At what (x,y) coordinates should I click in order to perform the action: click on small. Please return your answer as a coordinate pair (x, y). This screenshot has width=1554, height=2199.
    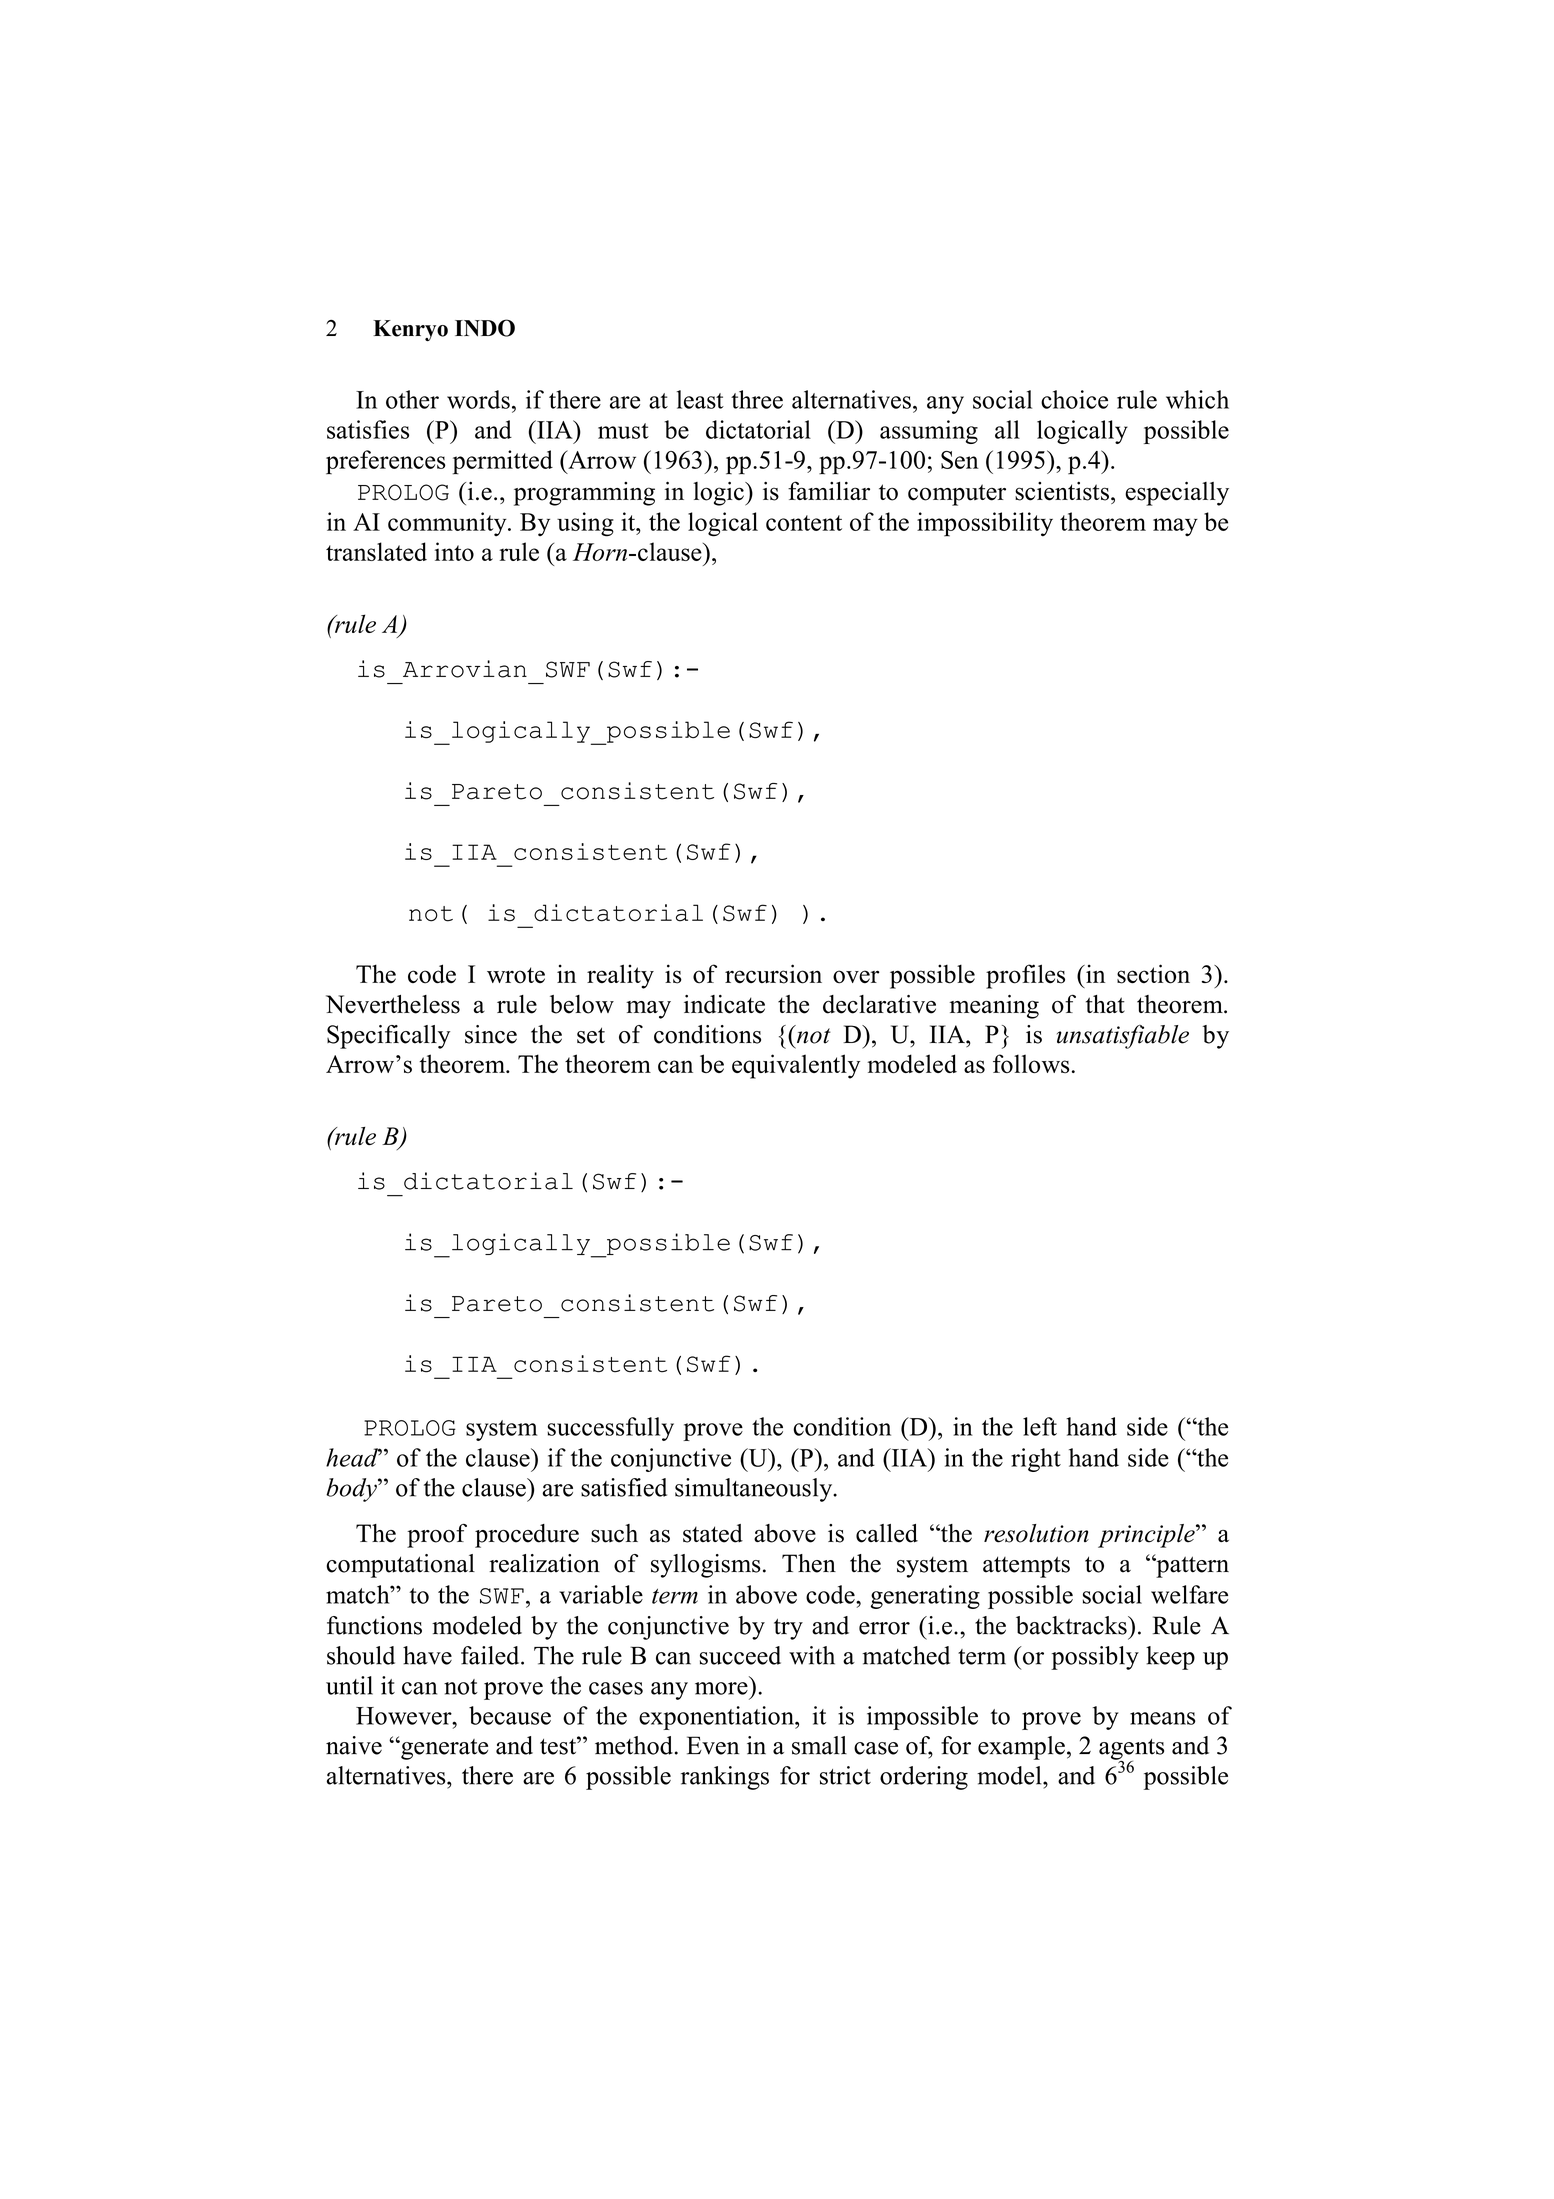
    Looking at the image, I should click on (819, 1745).
